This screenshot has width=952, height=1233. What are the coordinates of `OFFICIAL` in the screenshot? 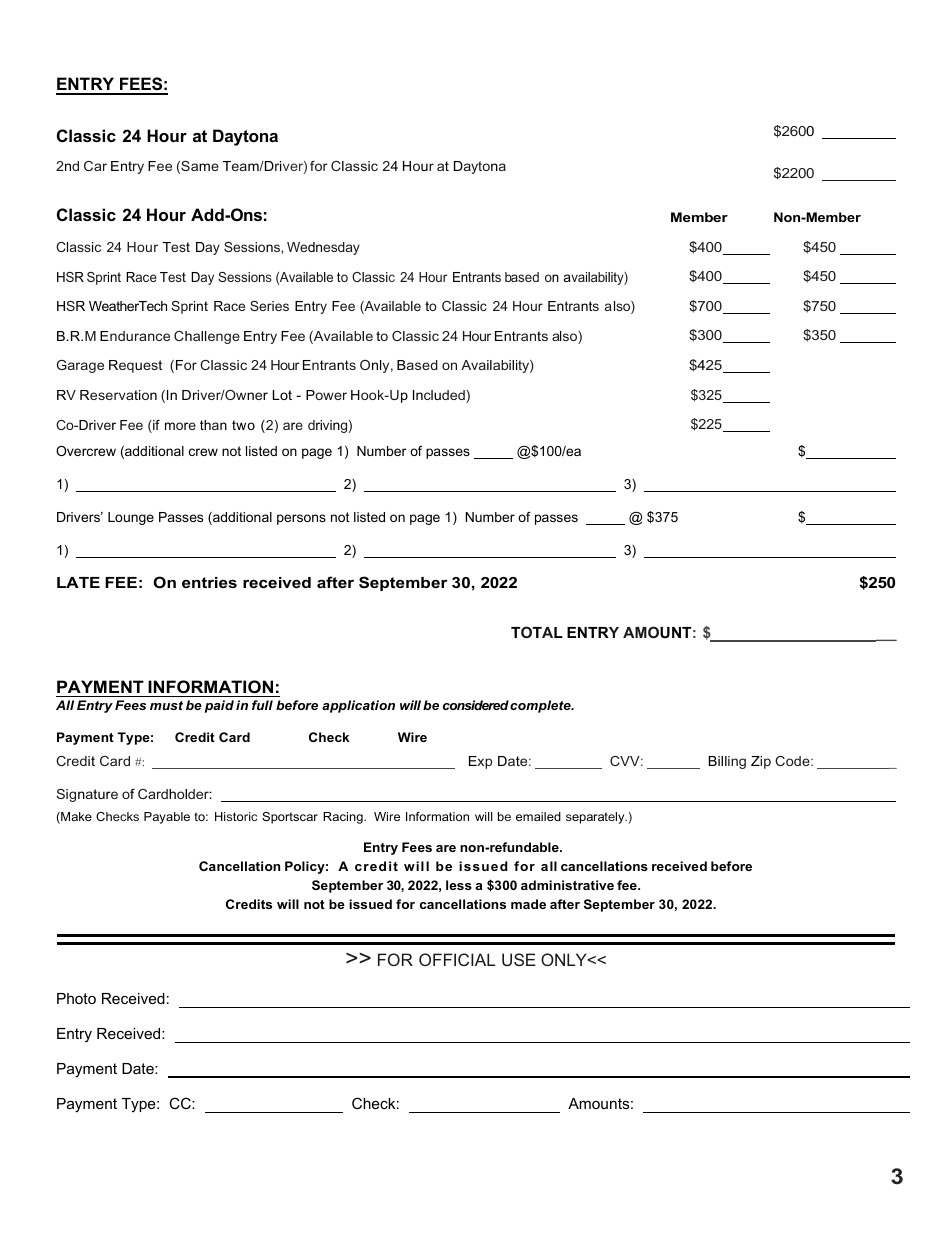 It's located at (457, 959).
